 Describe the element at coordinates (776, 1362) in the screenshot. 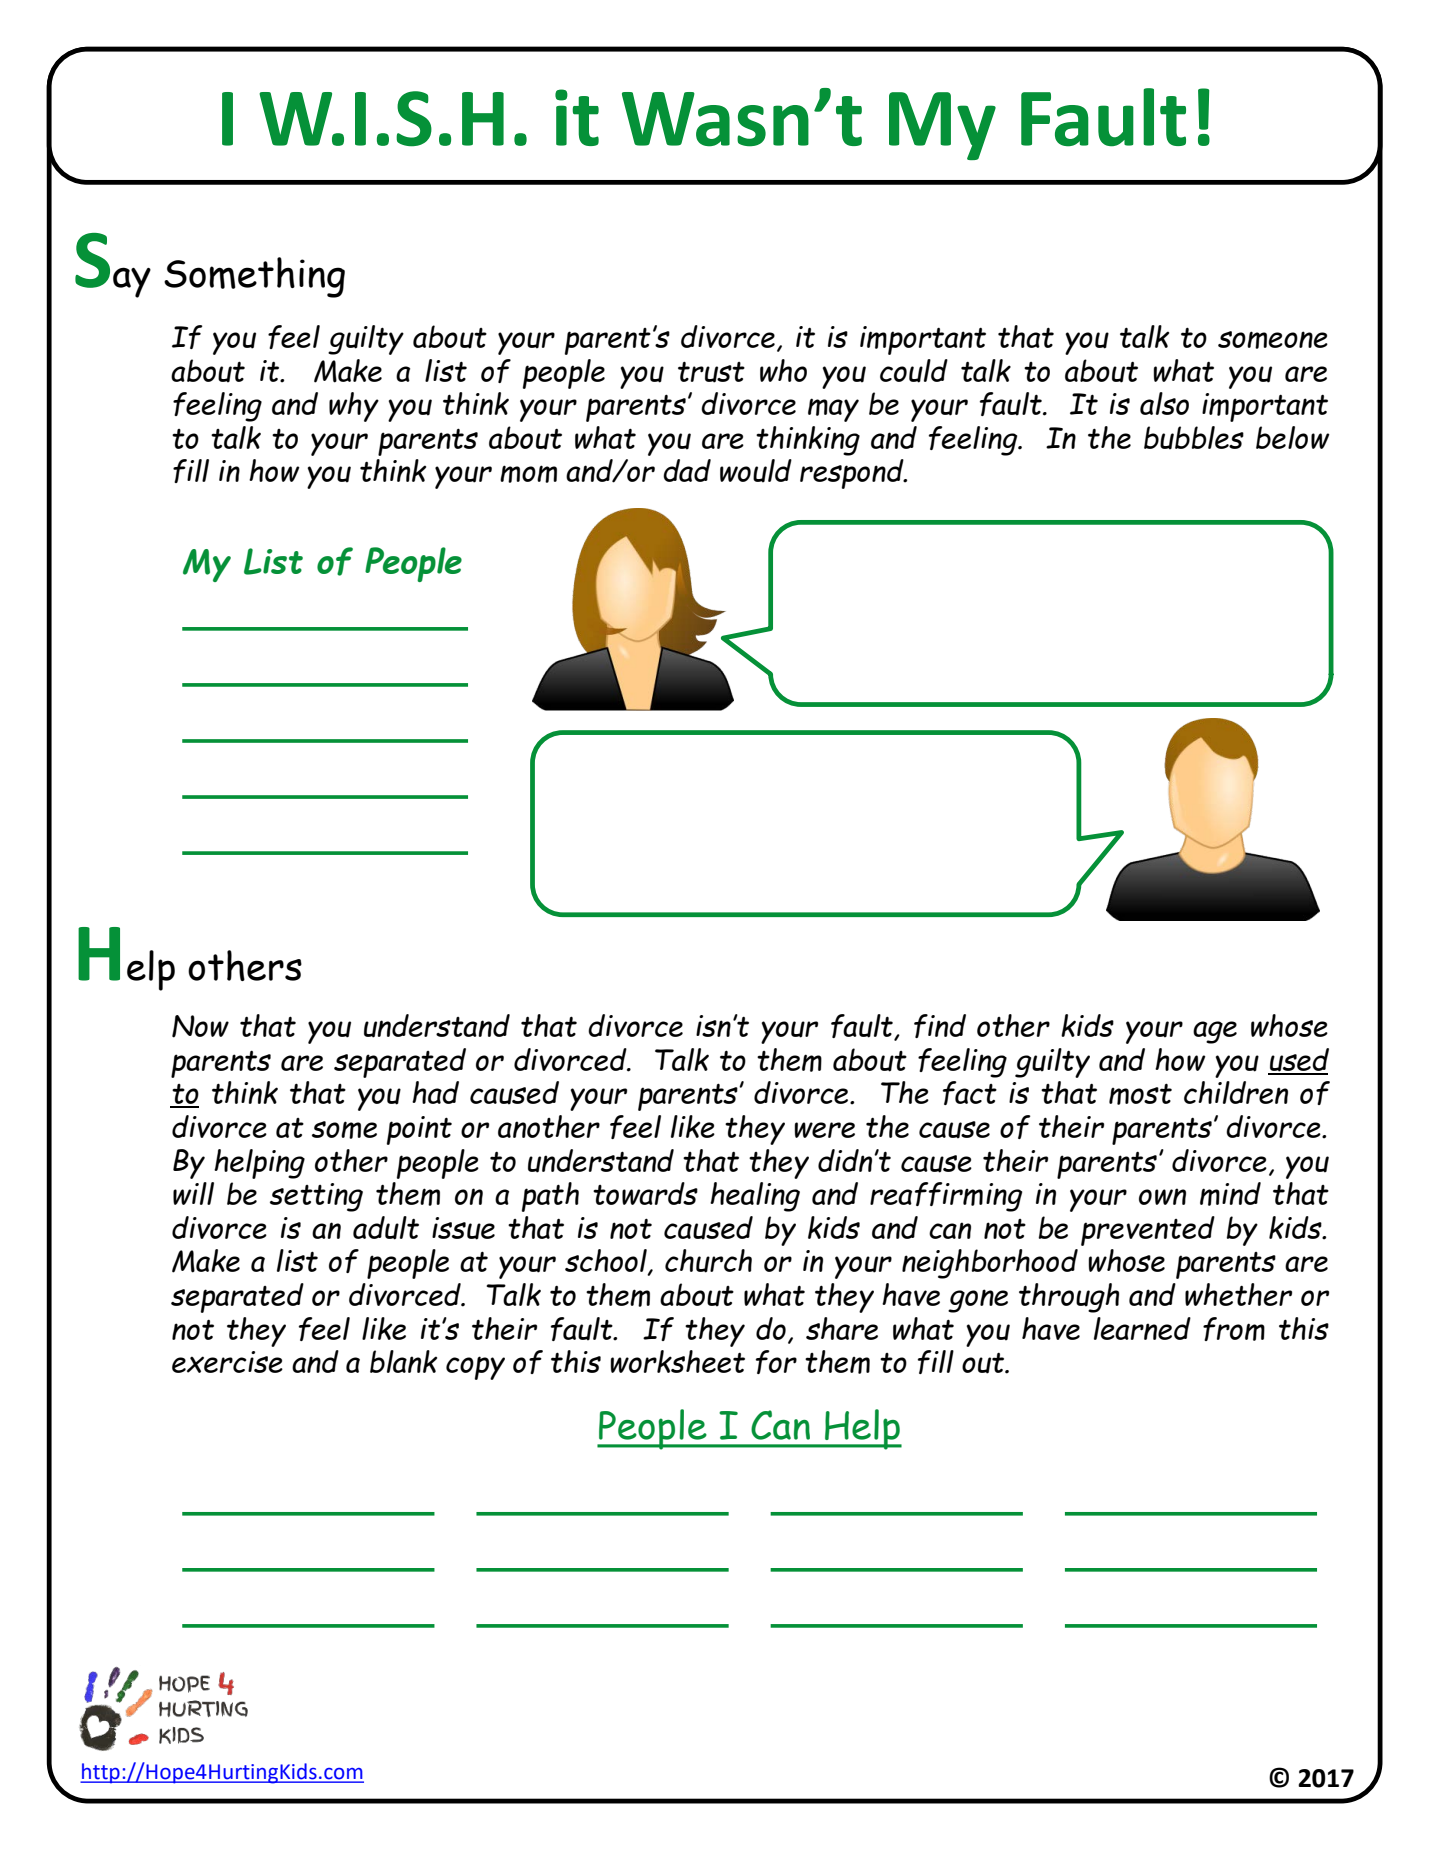

I see `for` at that location.
